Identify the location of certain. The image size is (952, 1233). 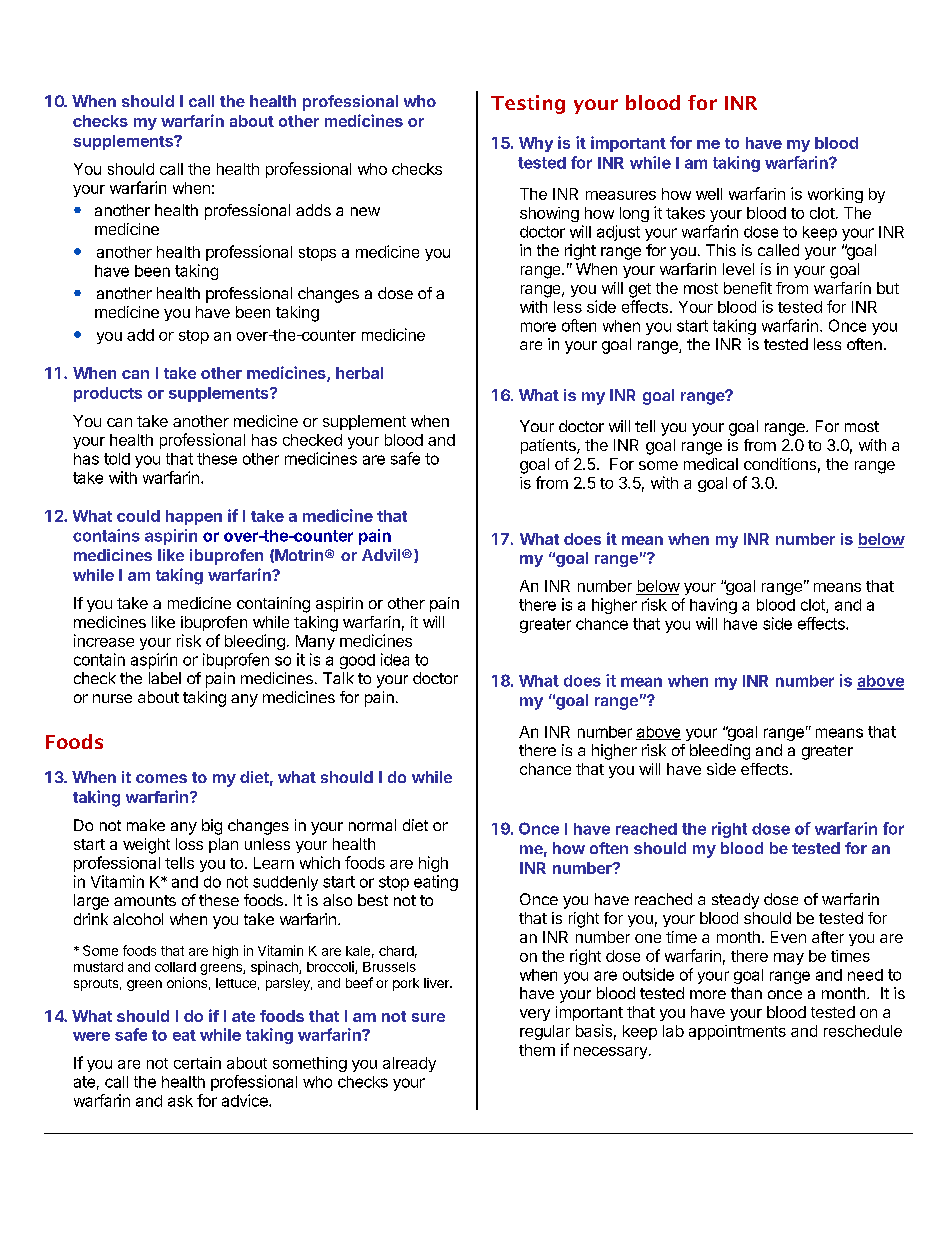
(197, 1063).
